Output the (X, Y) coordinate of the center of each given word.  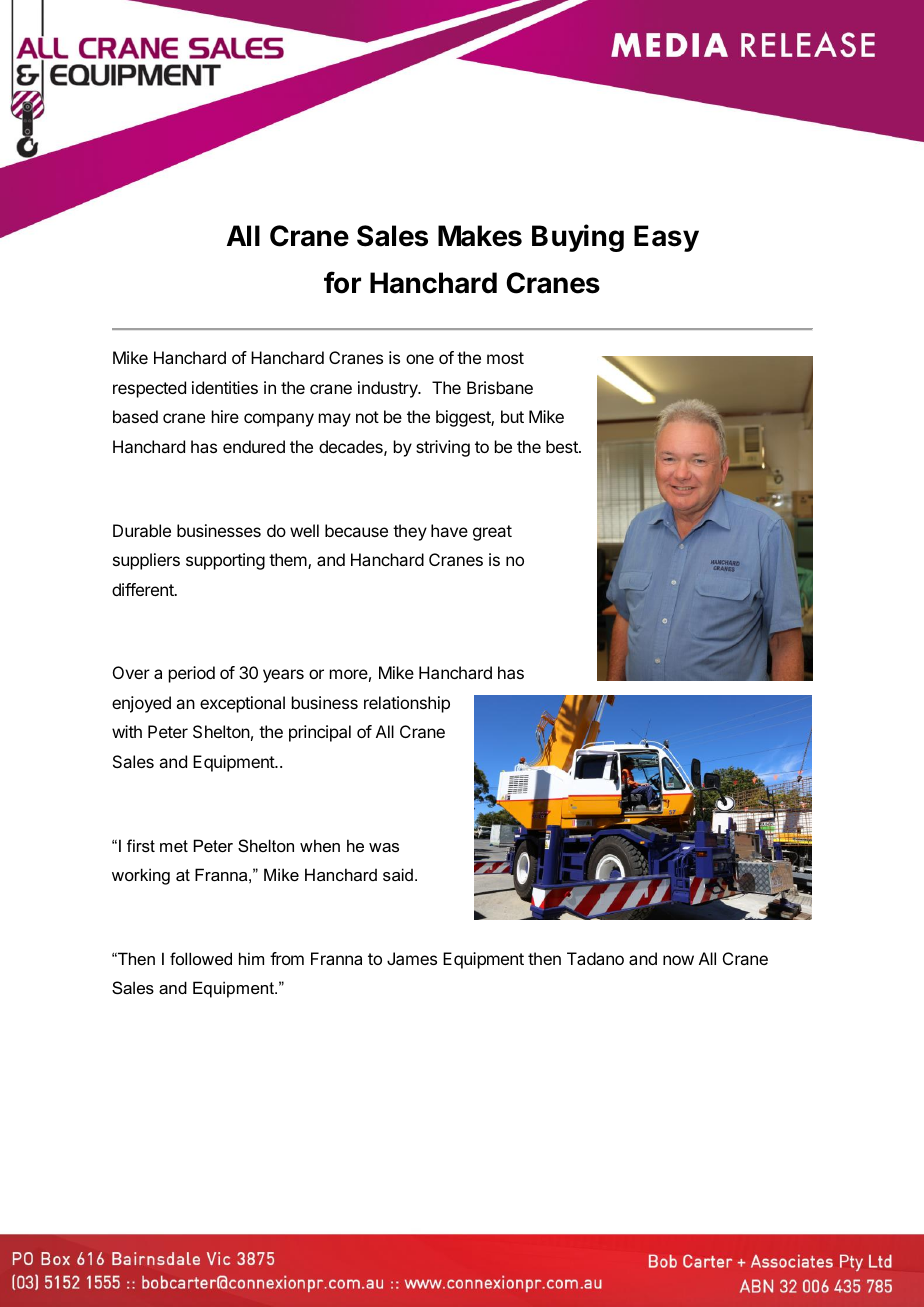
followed (201, 958)
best (563, 446)
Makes (480, 236)
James (412, 958)
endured (254, 446)
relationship (407, 704)
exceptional (242, 704)
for (342, 282)
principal (320, 733)
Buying (578, 238)
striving (443, 448)
